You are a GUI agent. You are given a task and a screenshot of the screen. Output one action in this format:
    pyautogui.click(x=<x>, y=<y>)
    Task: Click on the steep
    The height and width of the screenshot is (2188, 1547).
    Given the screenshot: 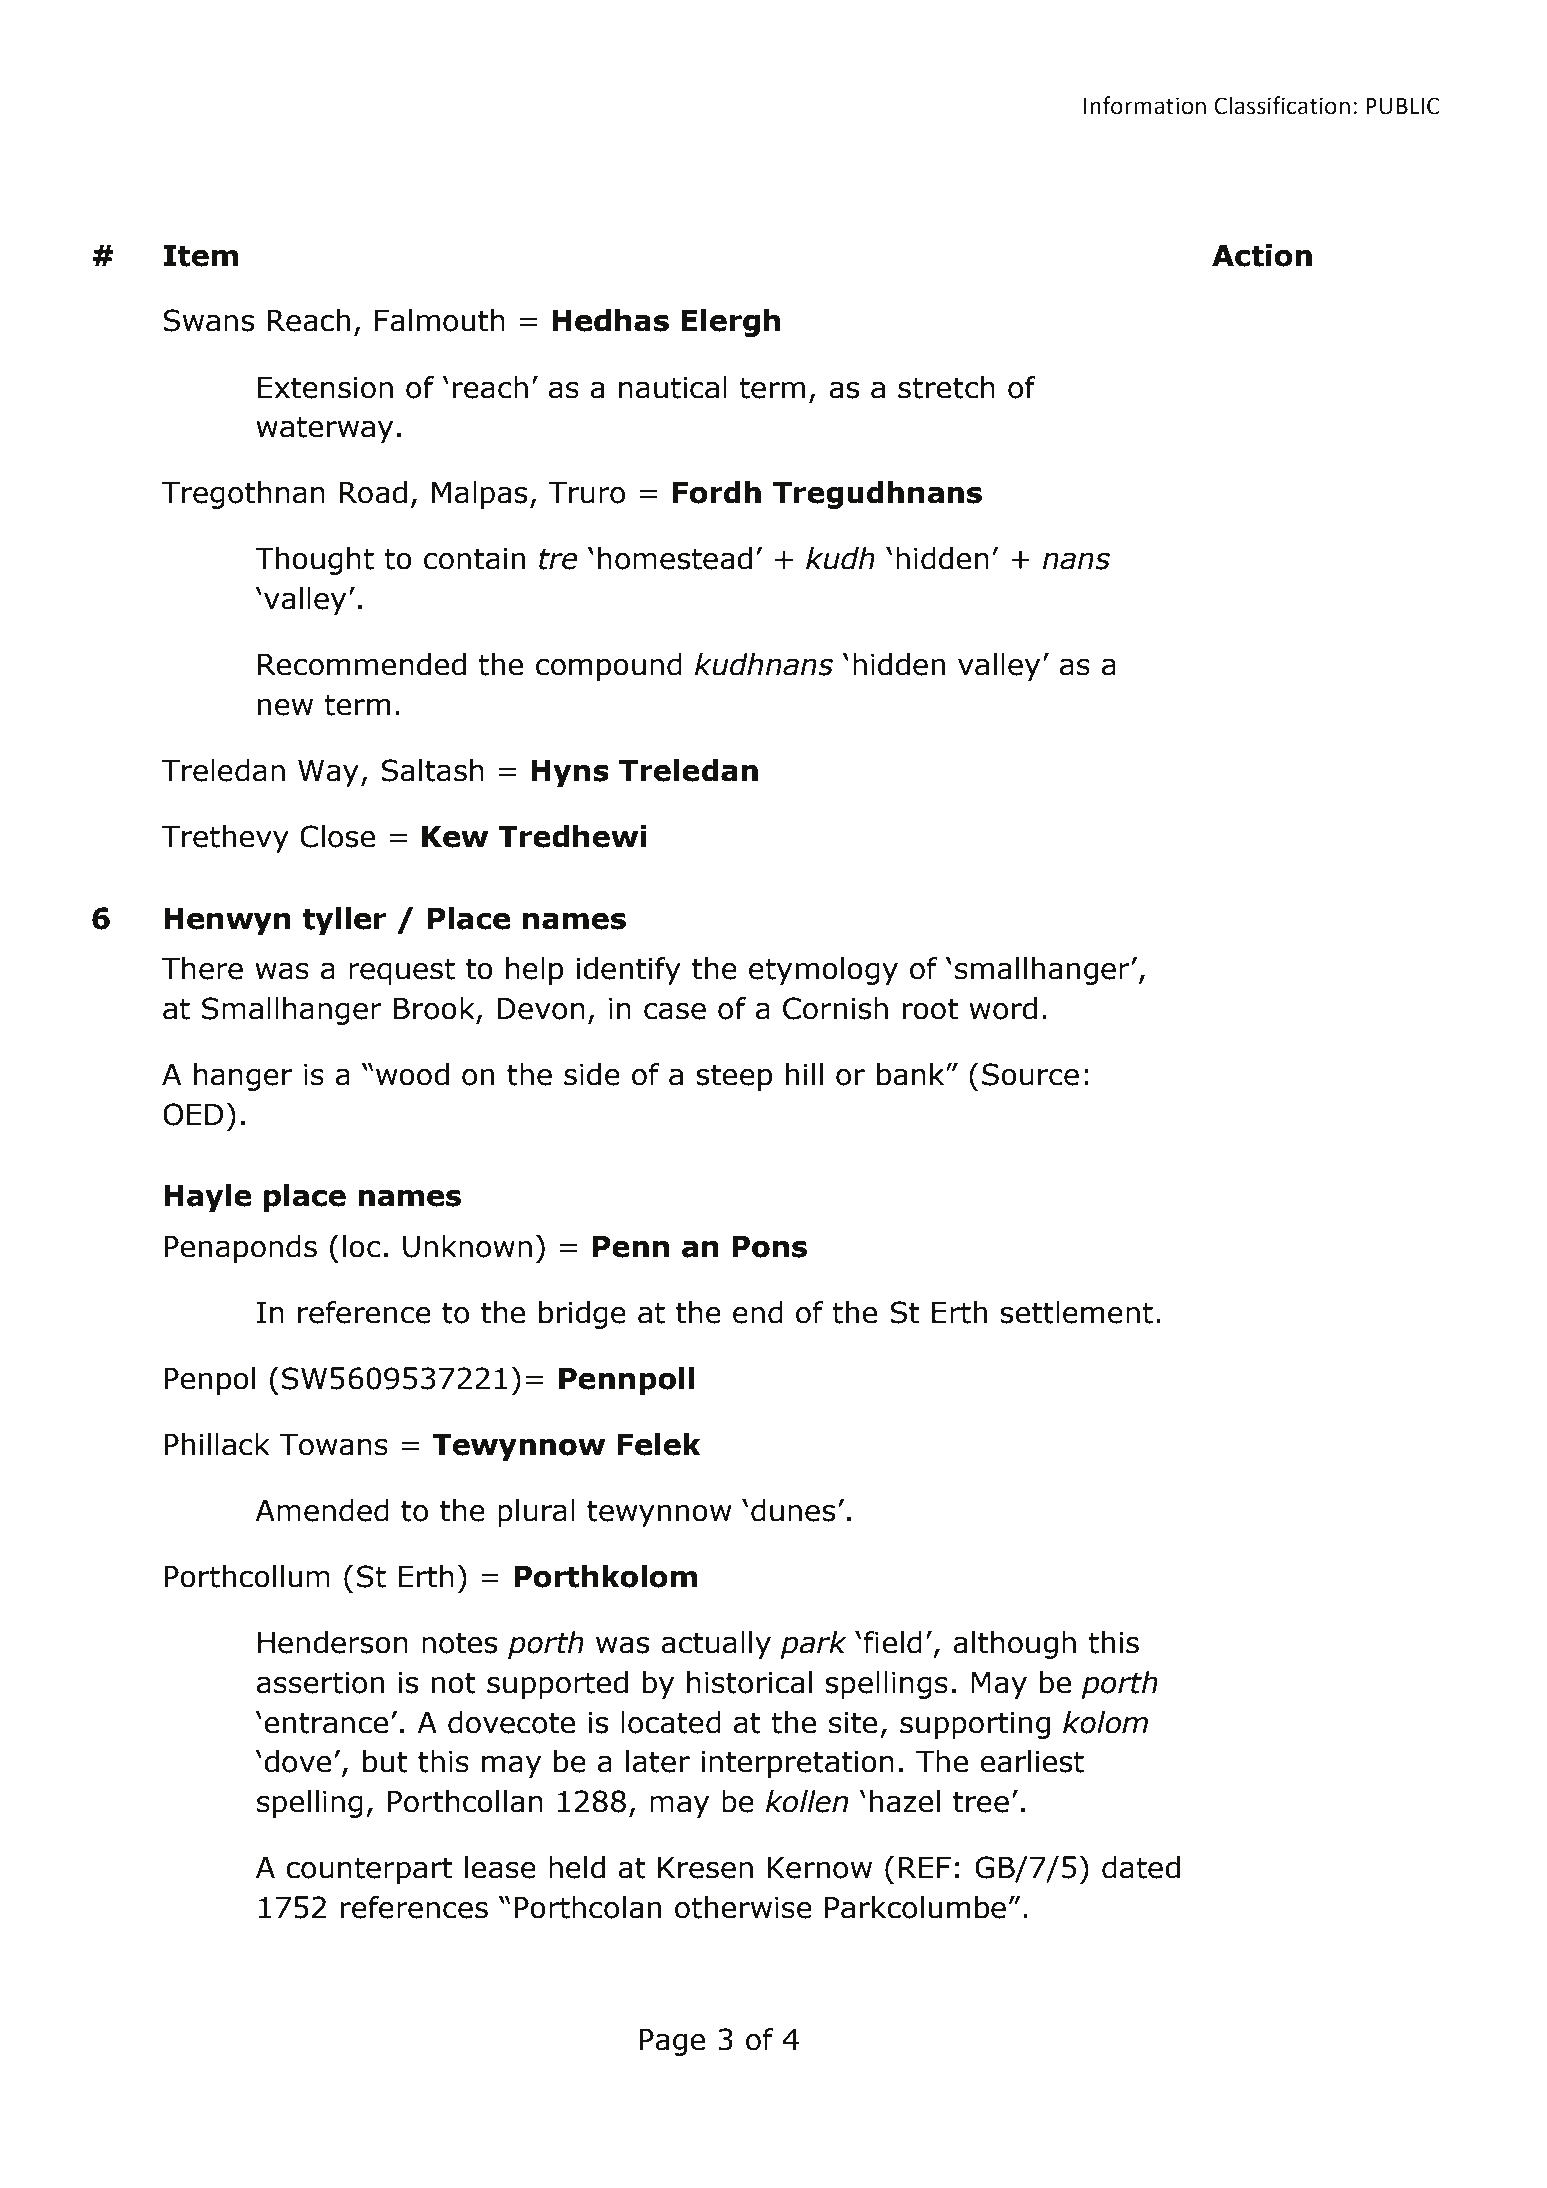 What is the action you would take?
    pyautogui.click(x=734, y=1077)
